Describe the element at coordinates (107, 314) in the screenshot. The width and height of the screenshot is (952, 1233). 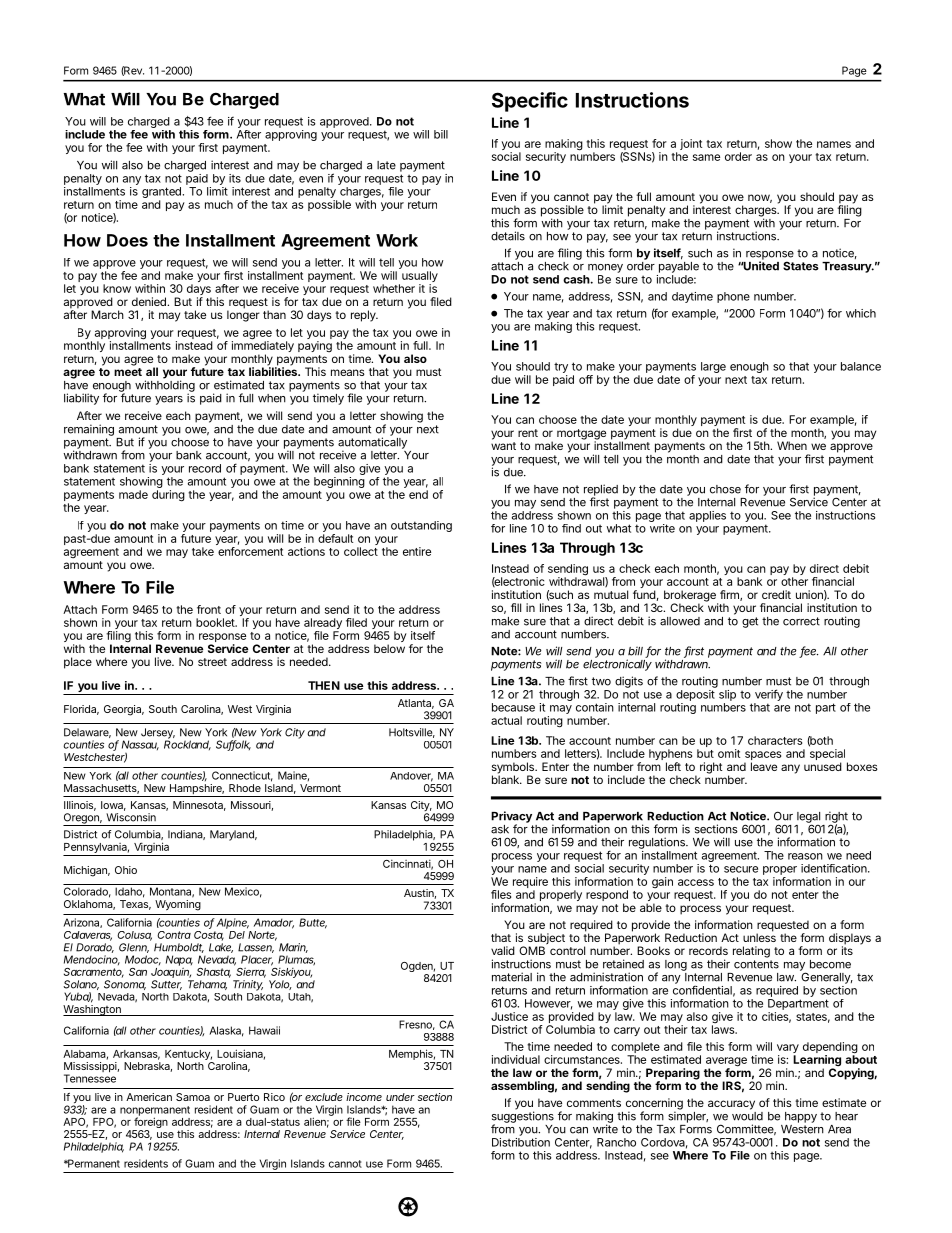
I see `March` at that location.
